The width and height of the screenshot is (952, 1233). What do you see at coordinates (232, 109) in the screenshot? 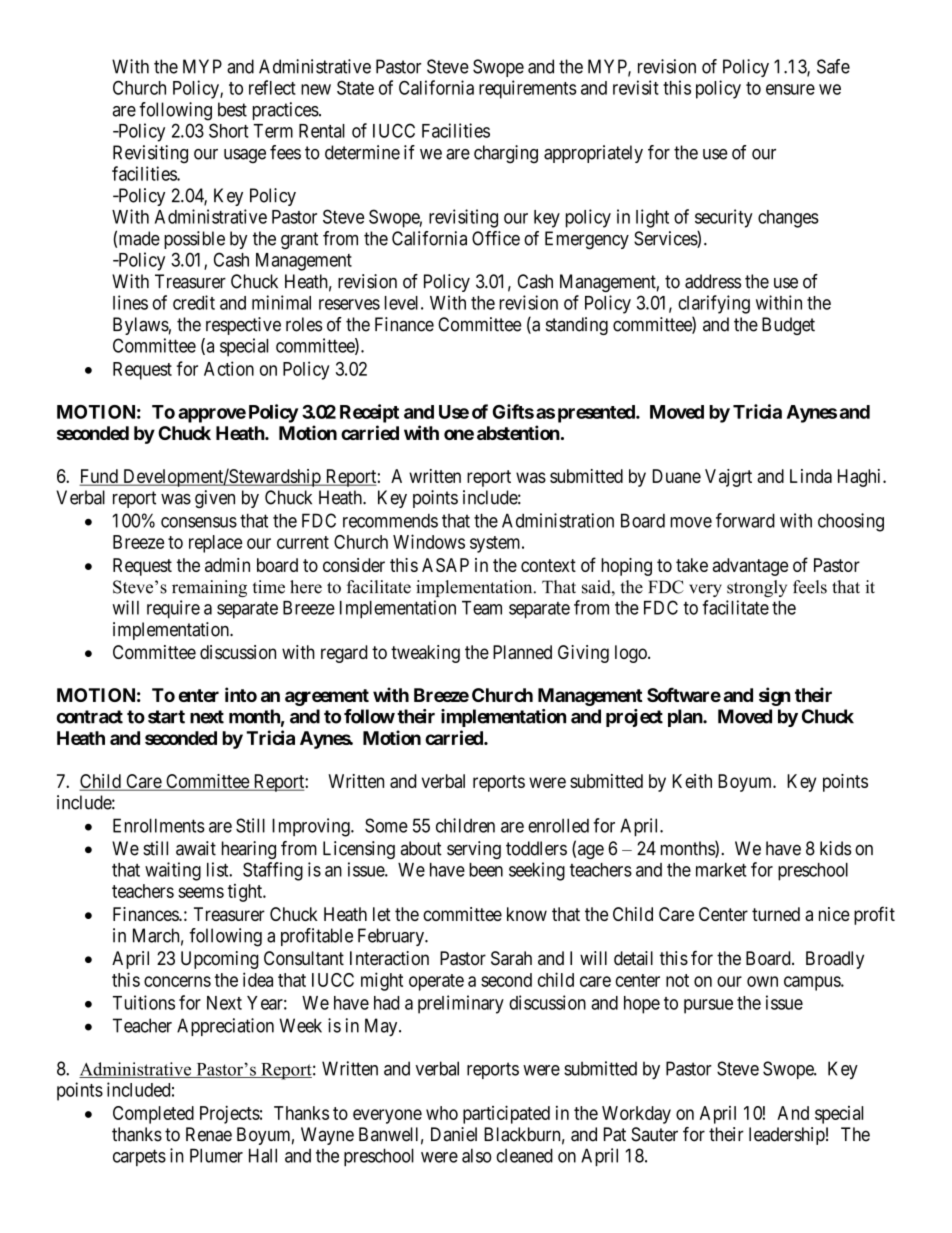
I see `best` at bounding box center [232, 109].
